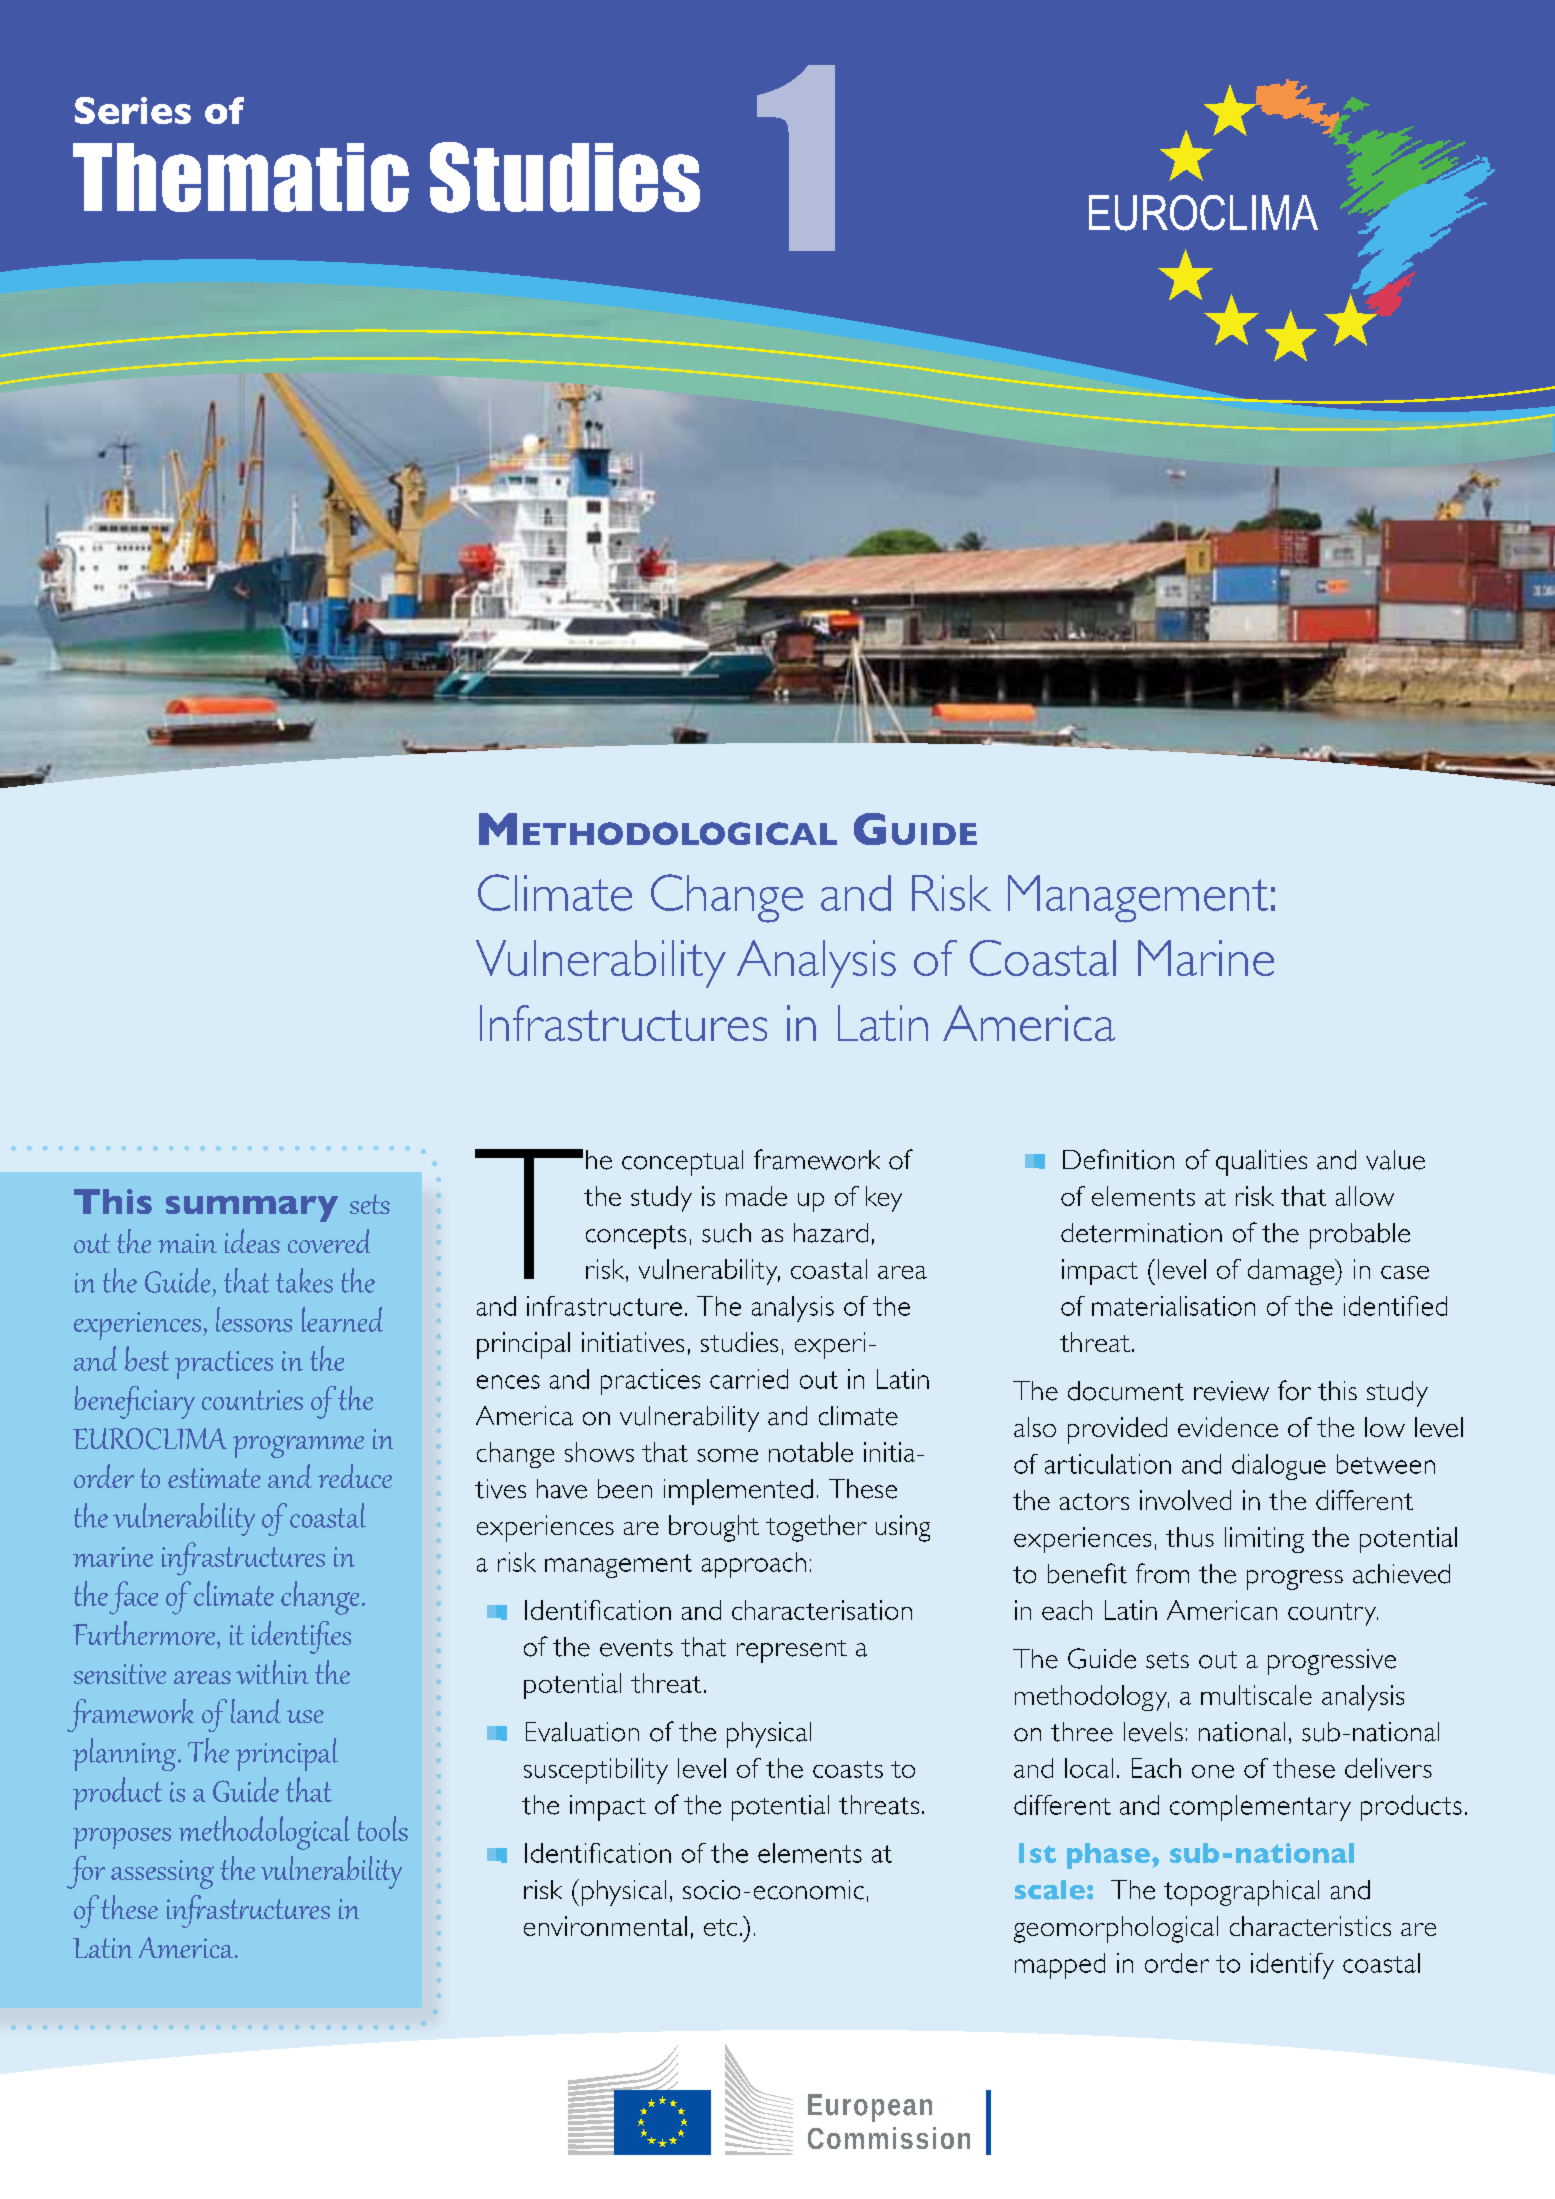 The width and height of the image is (1555, 2199). Describe the element at coordinates (1118, 1159) in the image. I see `Definition` at that location.
